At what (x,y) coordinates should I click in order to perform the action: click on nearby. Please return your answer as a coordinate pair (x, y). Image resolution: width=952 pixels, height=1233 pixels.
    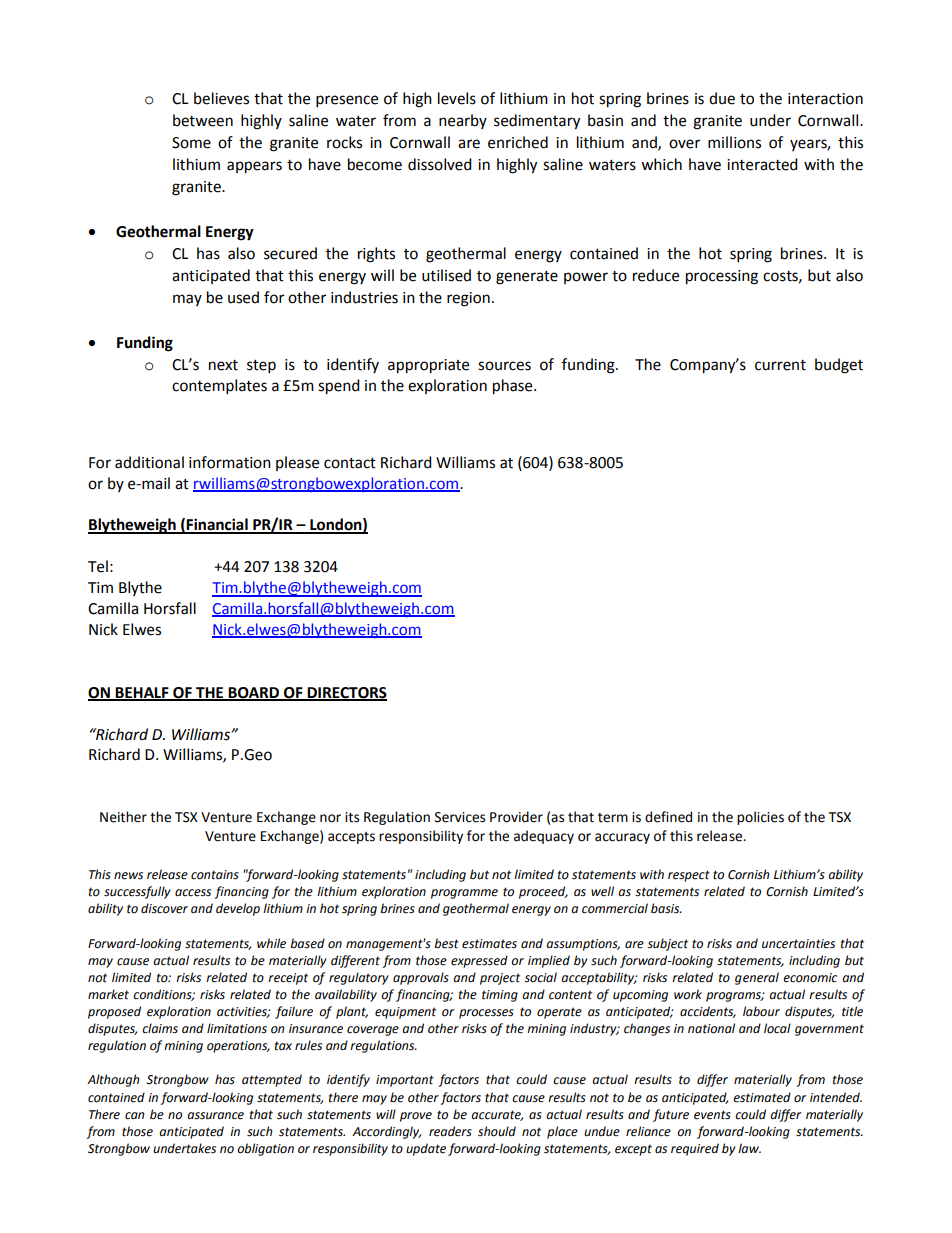
    Looking at the image, I should click on (463, 121).
